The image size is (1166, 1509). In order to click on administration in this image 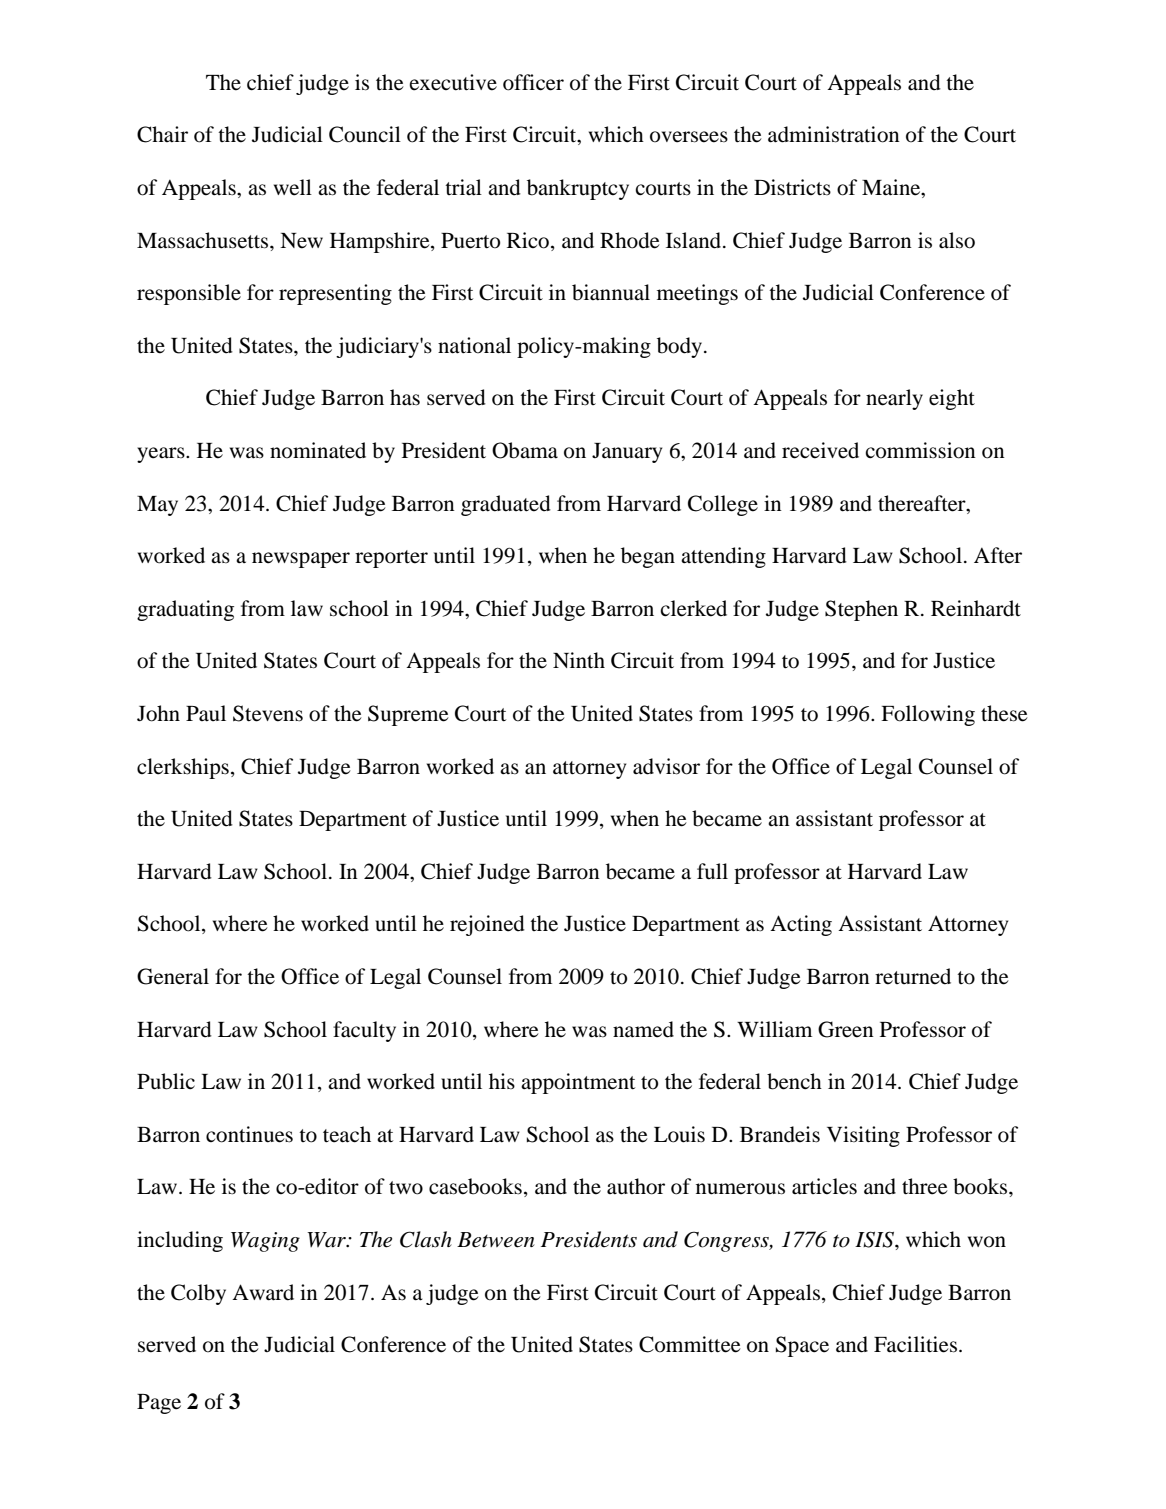, I will do `click(834, 134)`.
